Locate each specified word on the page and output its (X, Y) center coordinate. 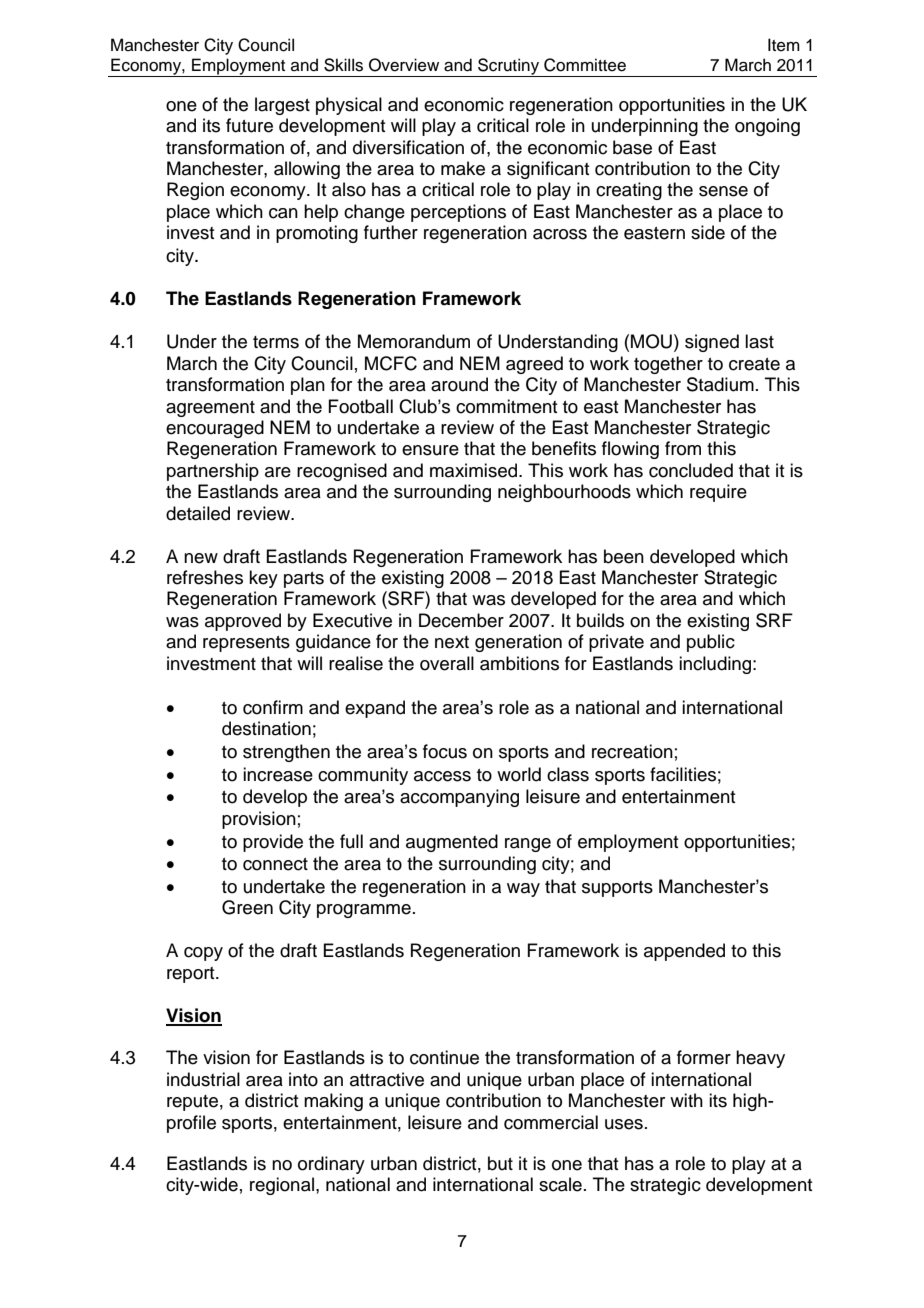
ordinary (331, 1165)
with (686, 1100)
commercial (551, 1122)
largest (282, 106)
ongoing (767, 127)
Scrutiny (508, 67)
